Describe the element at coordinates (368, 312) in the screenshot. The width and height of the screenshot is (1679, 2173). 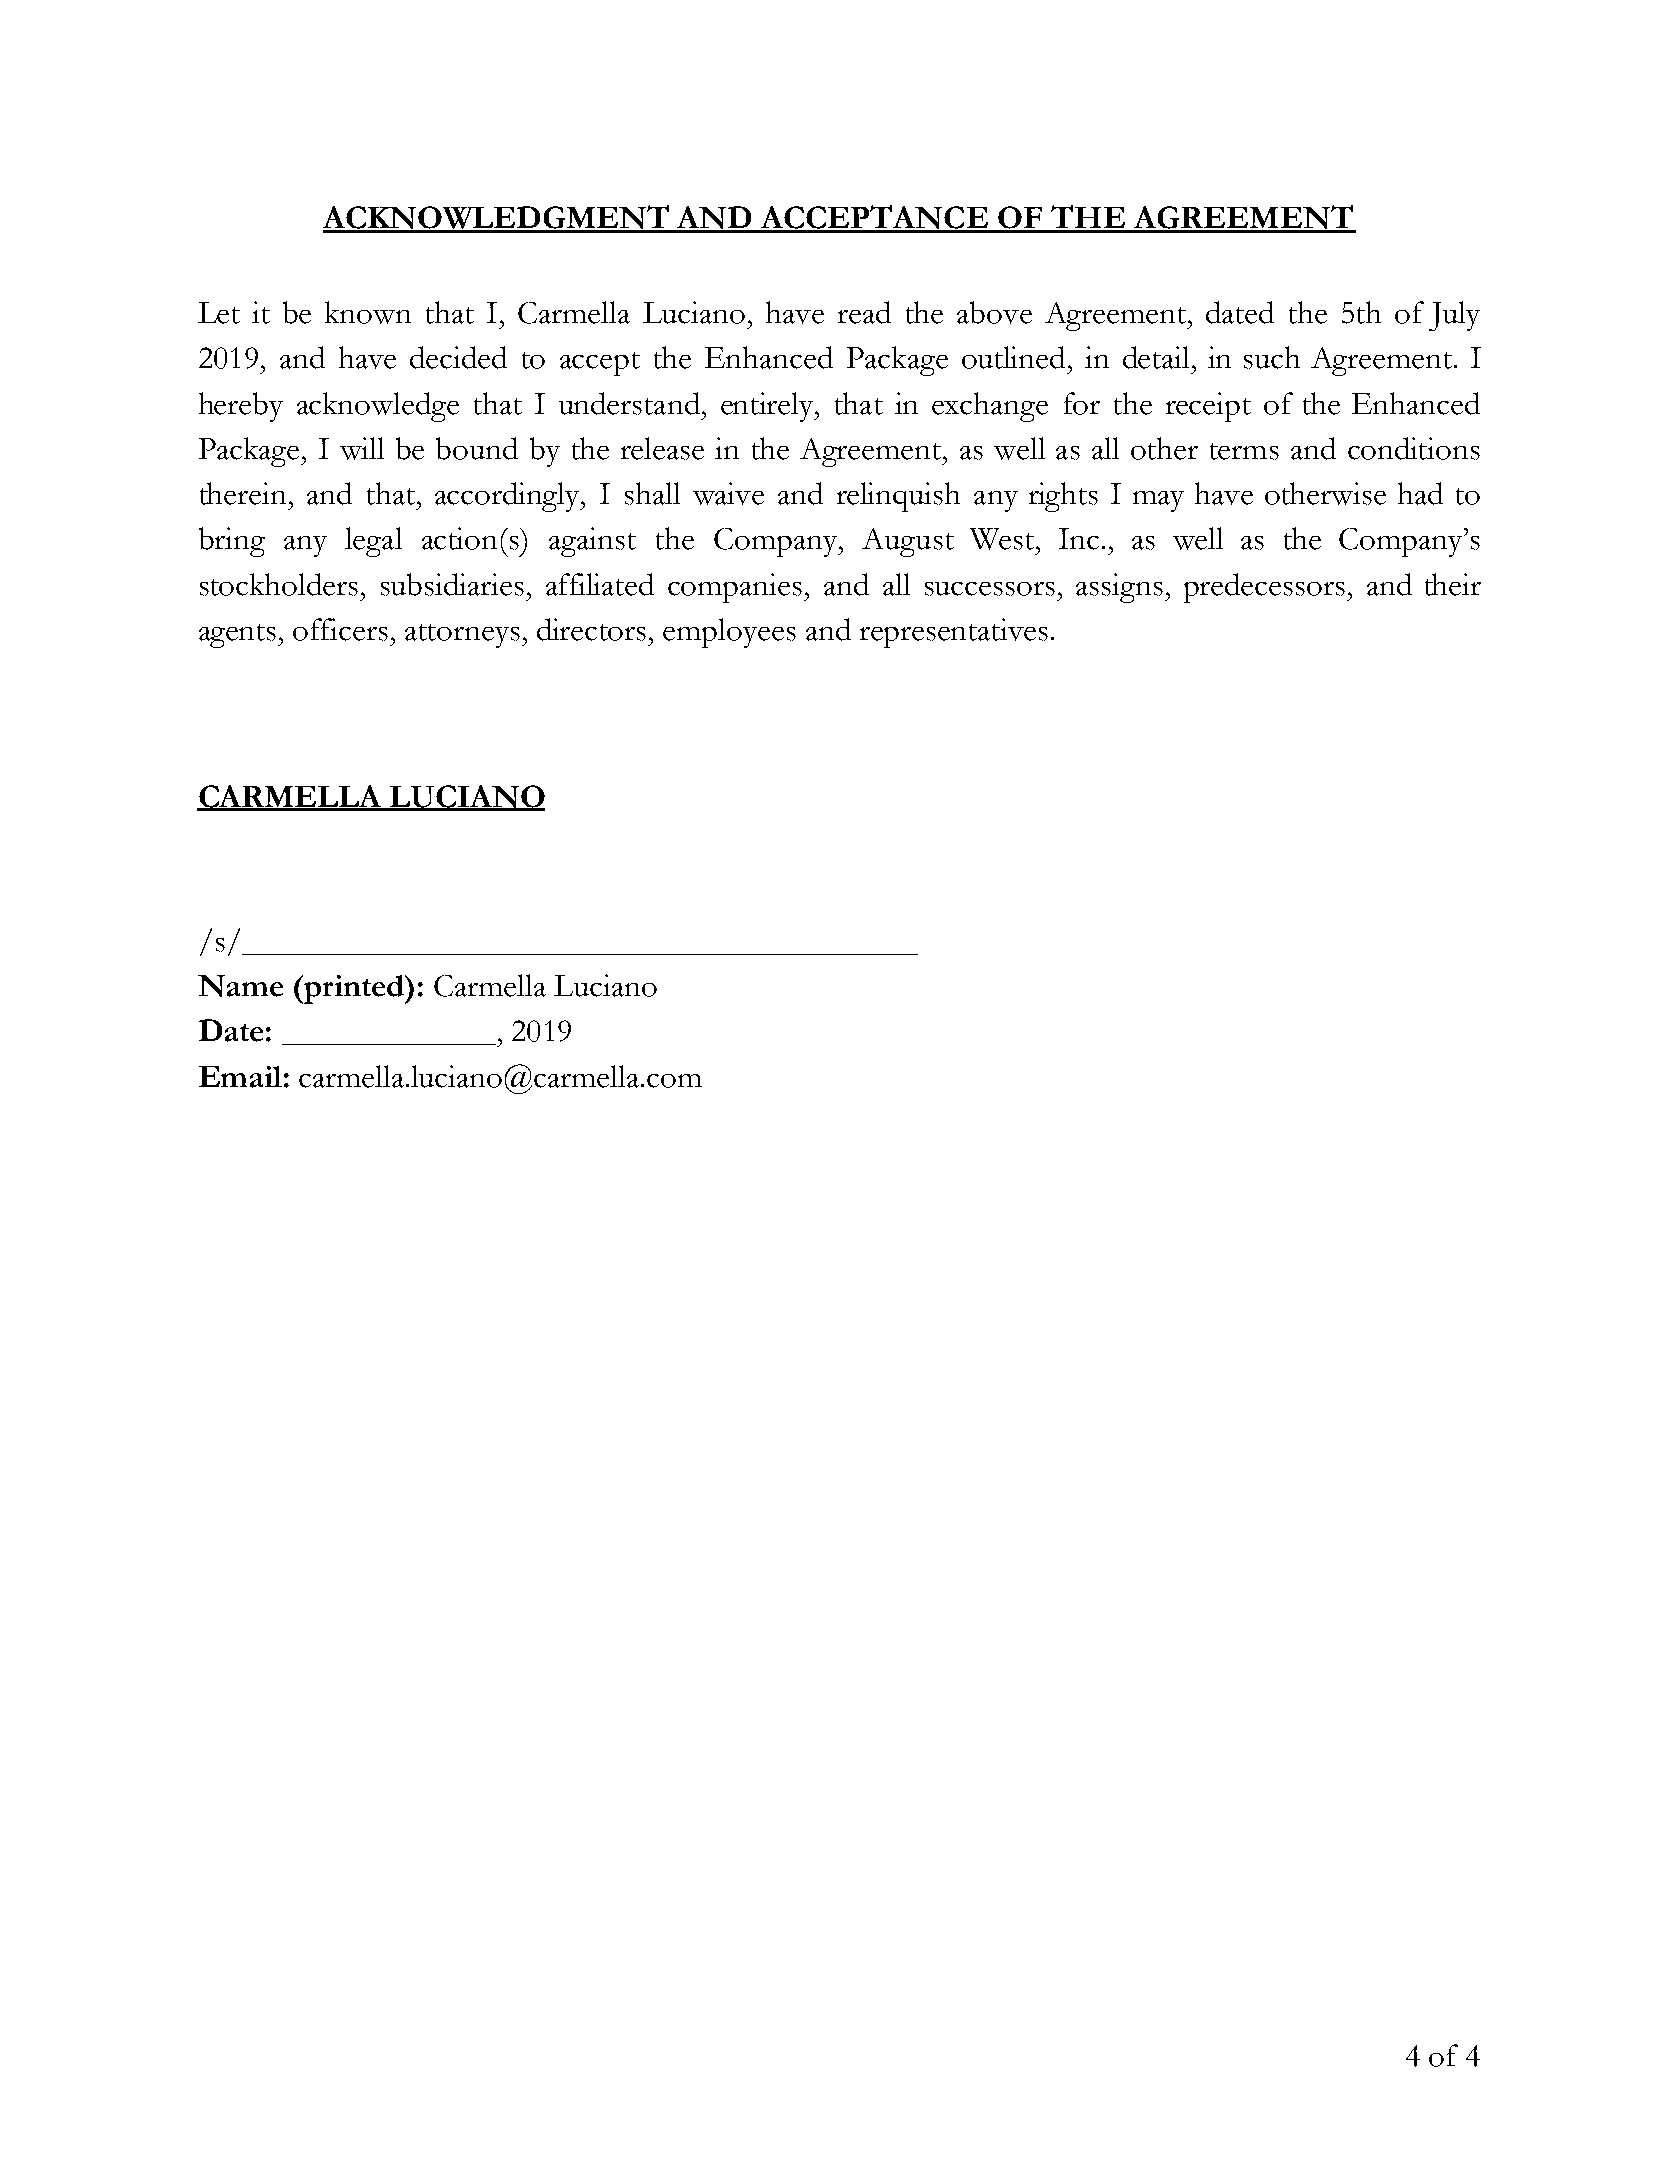
I see `known` at that location.
